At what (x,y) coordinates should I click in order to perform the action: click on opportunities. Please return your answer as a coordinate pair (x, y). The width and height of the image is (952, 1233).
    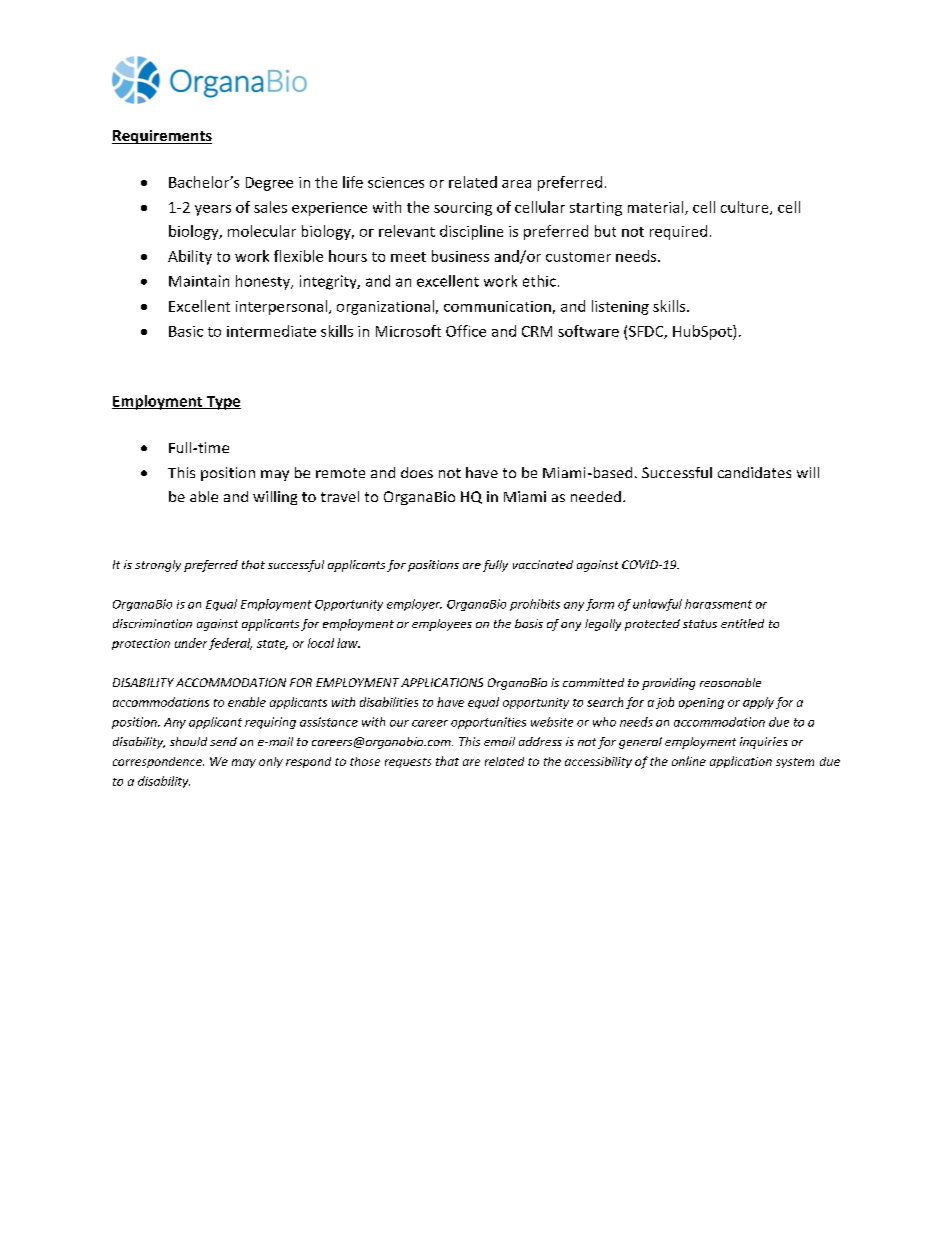
    Looking at the image, I should click on (488, 723).
